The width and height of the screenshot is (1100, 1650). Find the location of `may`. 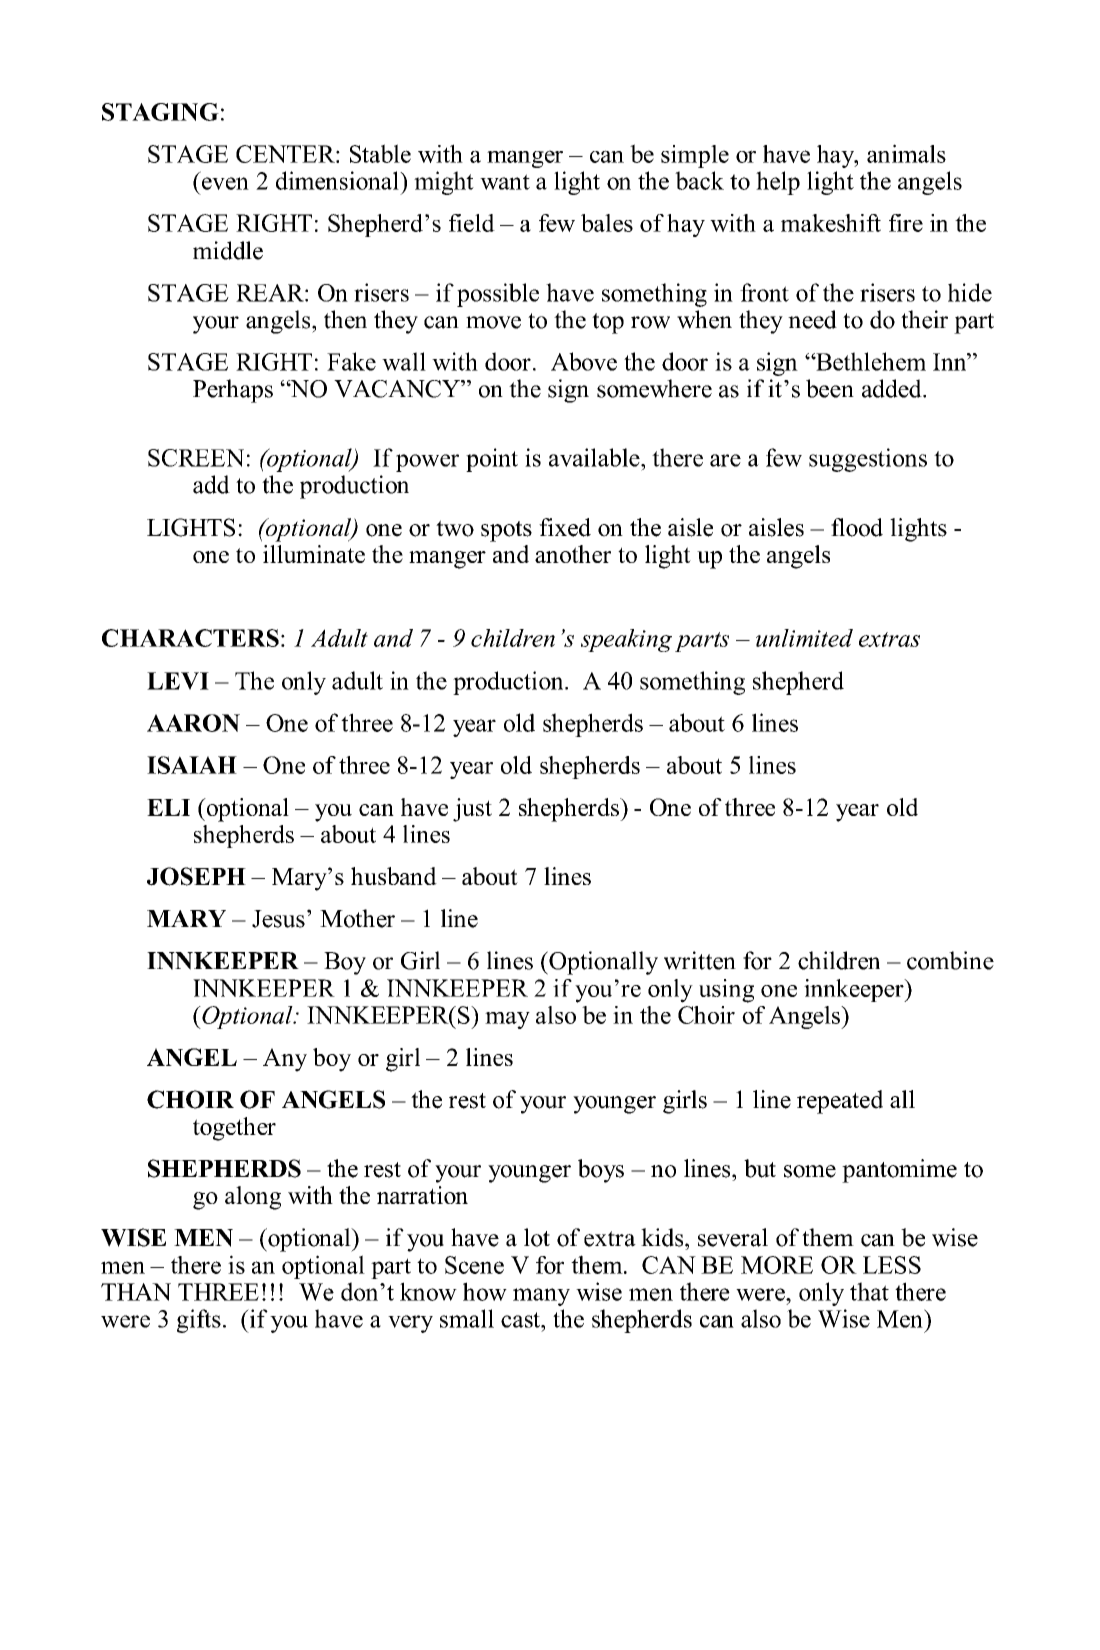

may is located at coordinates (507, 1020).
